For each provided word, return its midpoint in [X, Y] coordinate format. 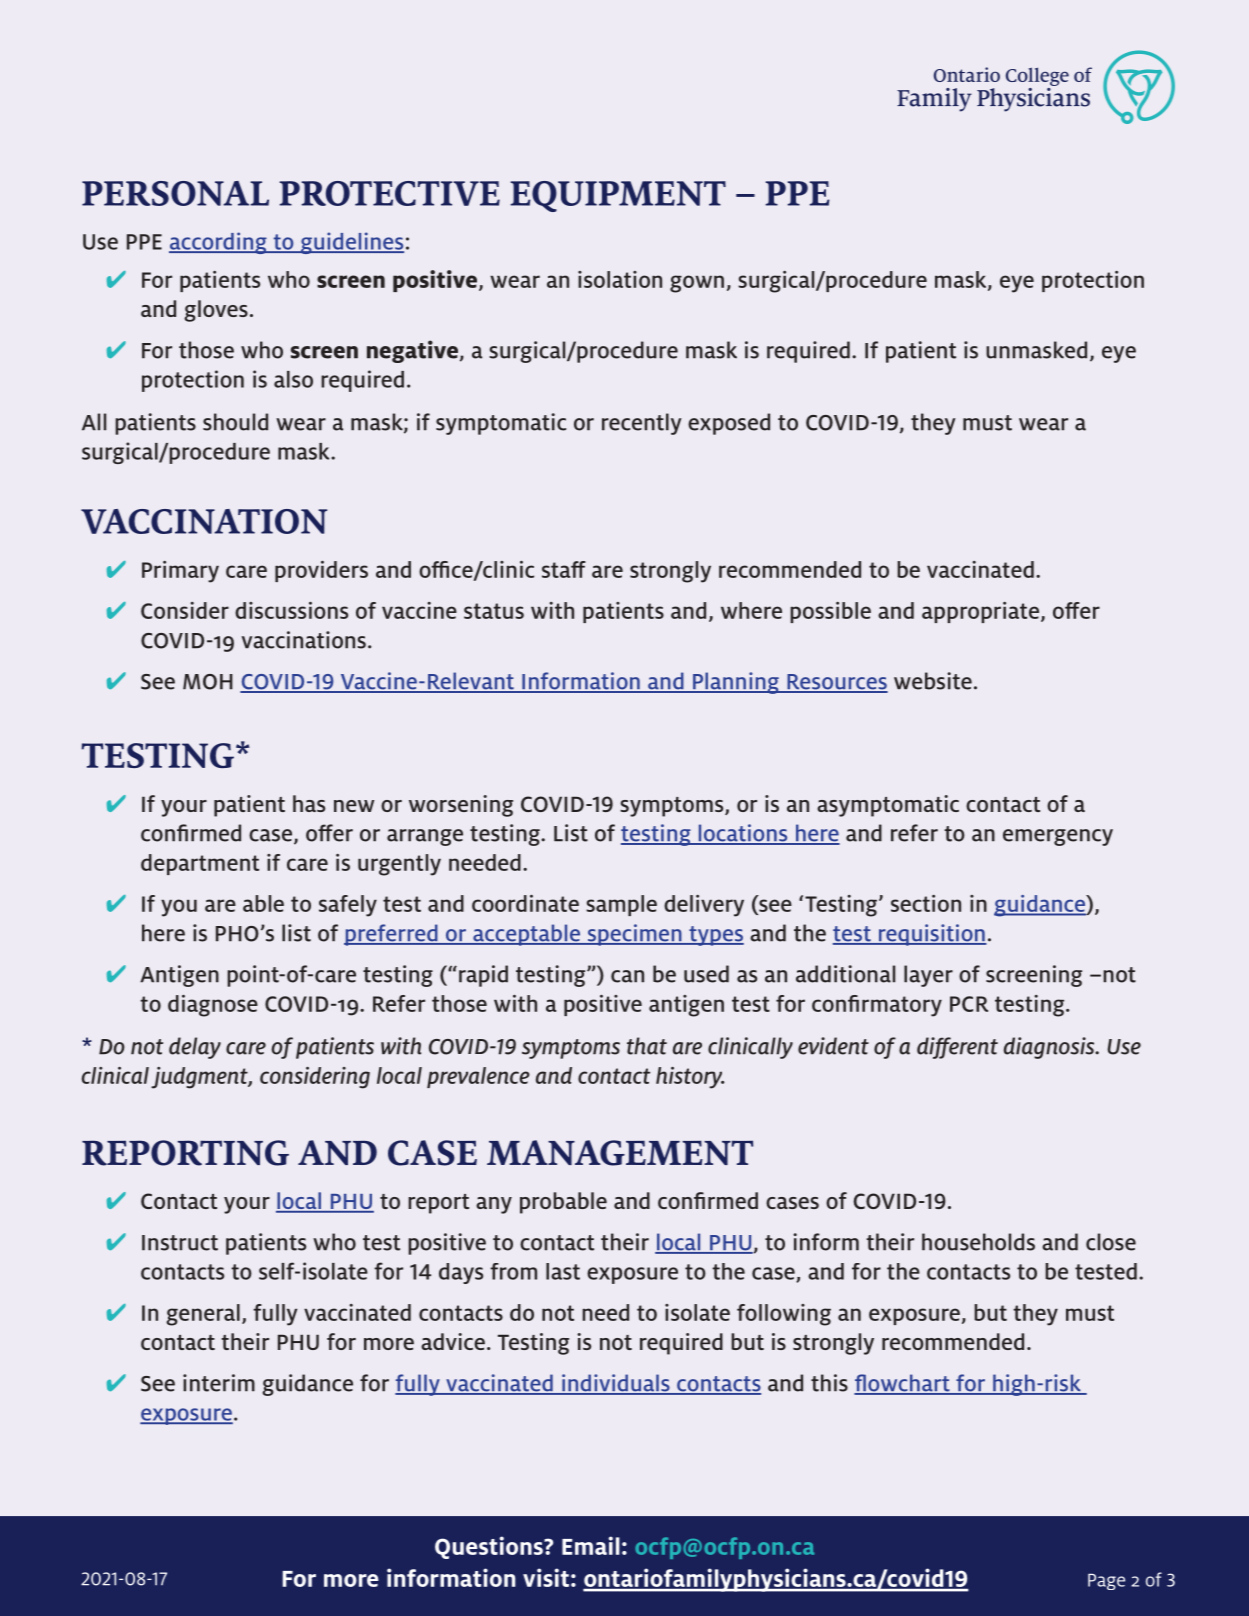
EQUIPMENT [618, 196]
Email [591, 1545]
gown [697, 284]
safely [348, 906]
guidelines [351, 243]
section [926, 903]
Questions [490, 1547]
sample [621, 905]
